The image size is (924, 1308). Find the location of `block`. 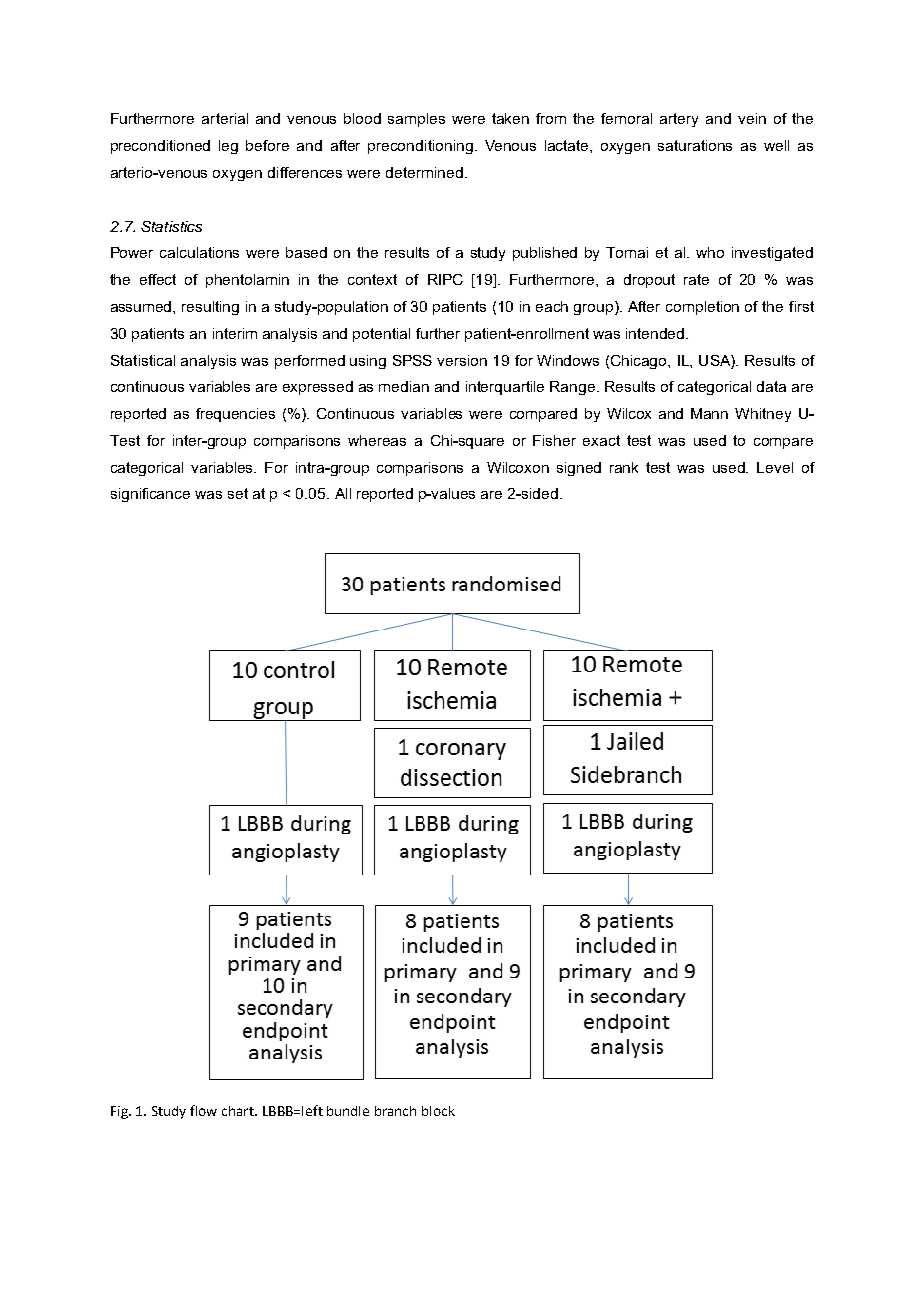

block is located at coordinates (438, 1111).
